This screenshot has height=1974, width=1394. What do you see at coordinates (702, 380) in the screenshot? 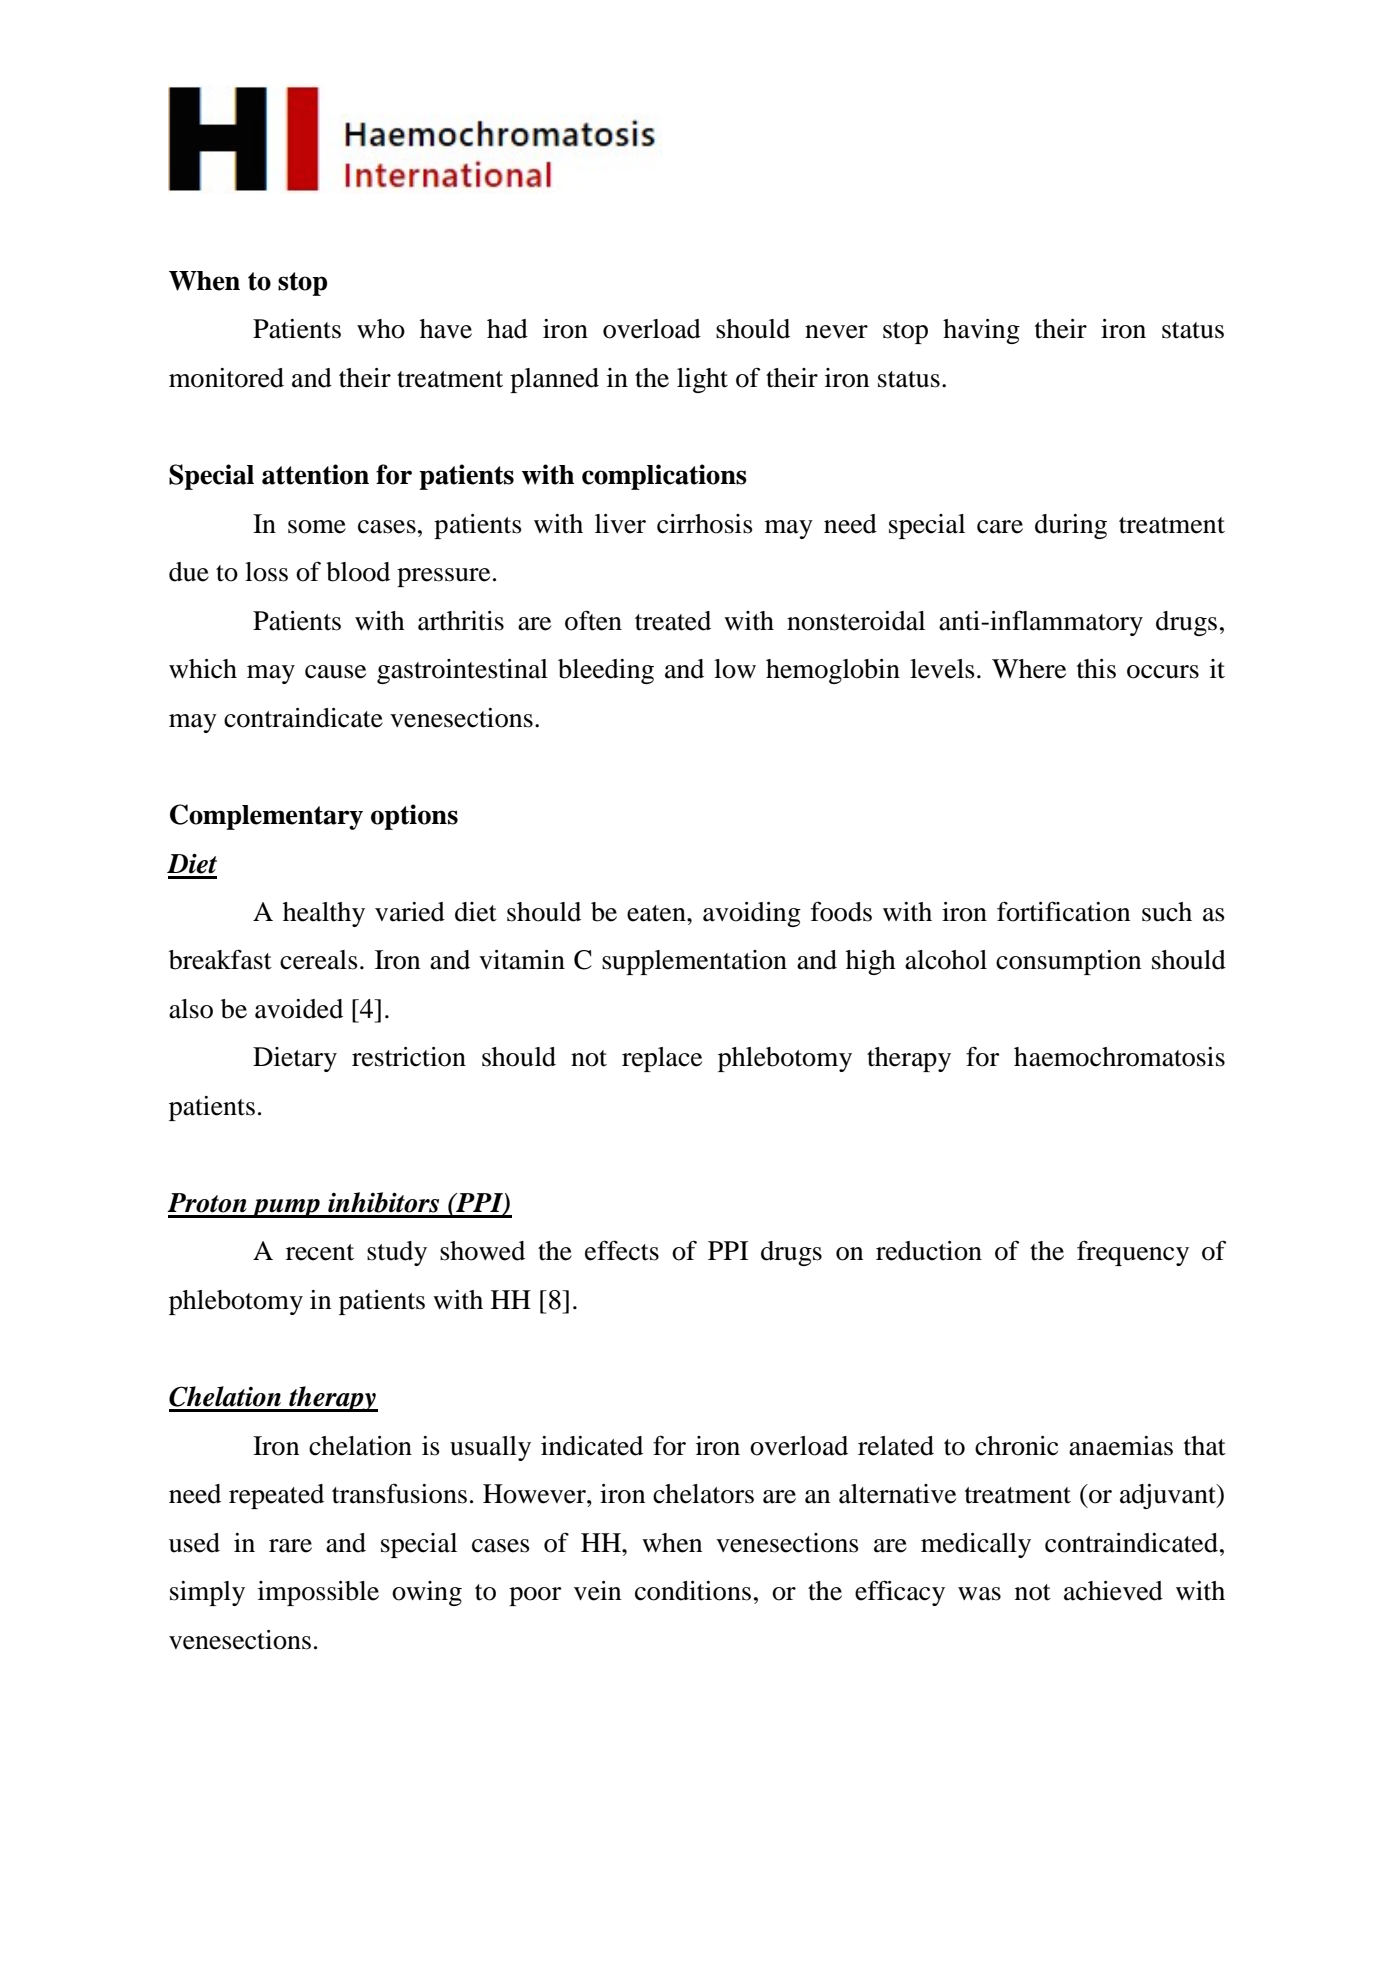
I see `light` at bounding box center [702, 380].
